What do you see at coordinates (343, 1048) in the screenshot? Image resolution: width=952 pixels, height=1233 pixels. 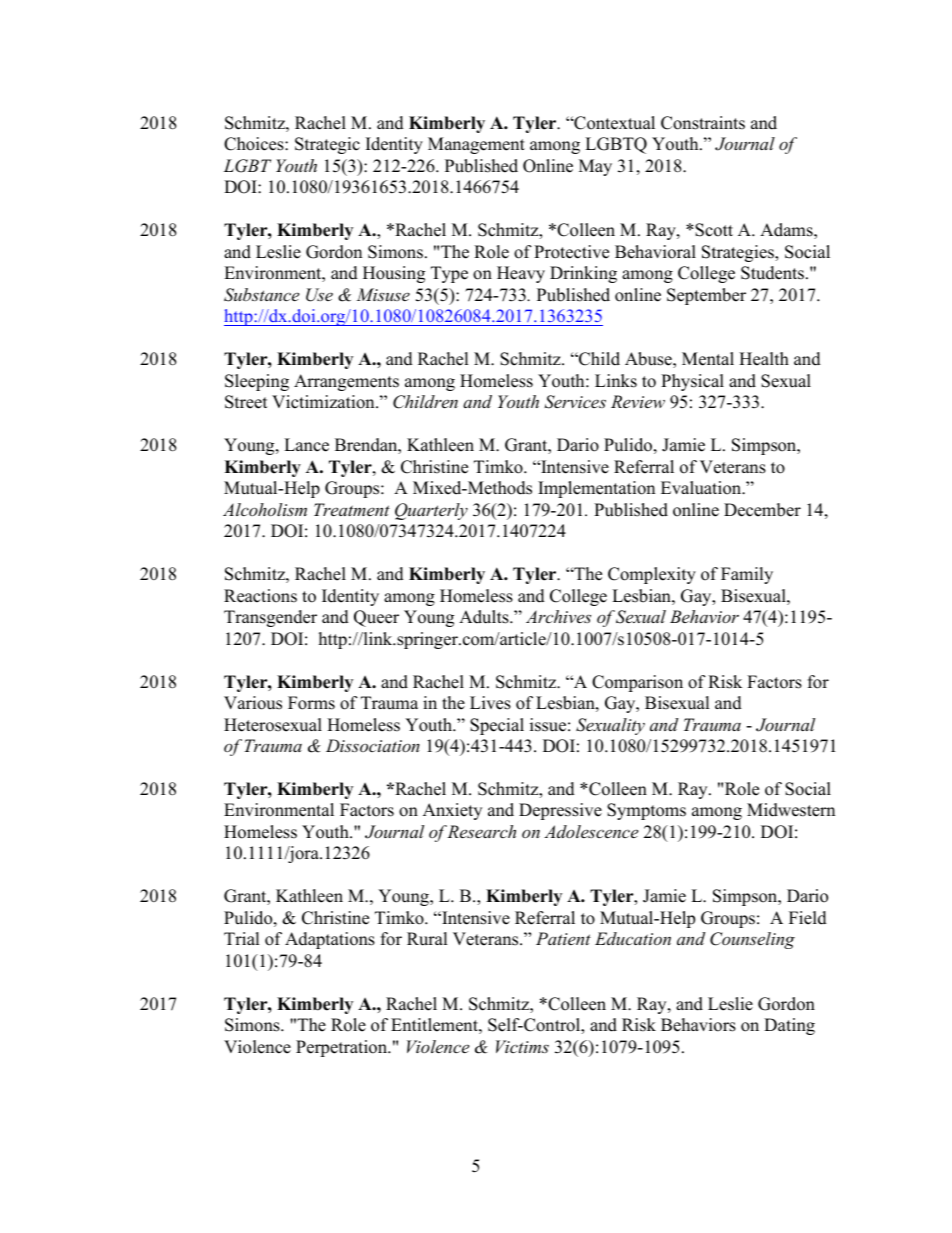 I see `Perpetration` at bounding box center [343, 1048].
